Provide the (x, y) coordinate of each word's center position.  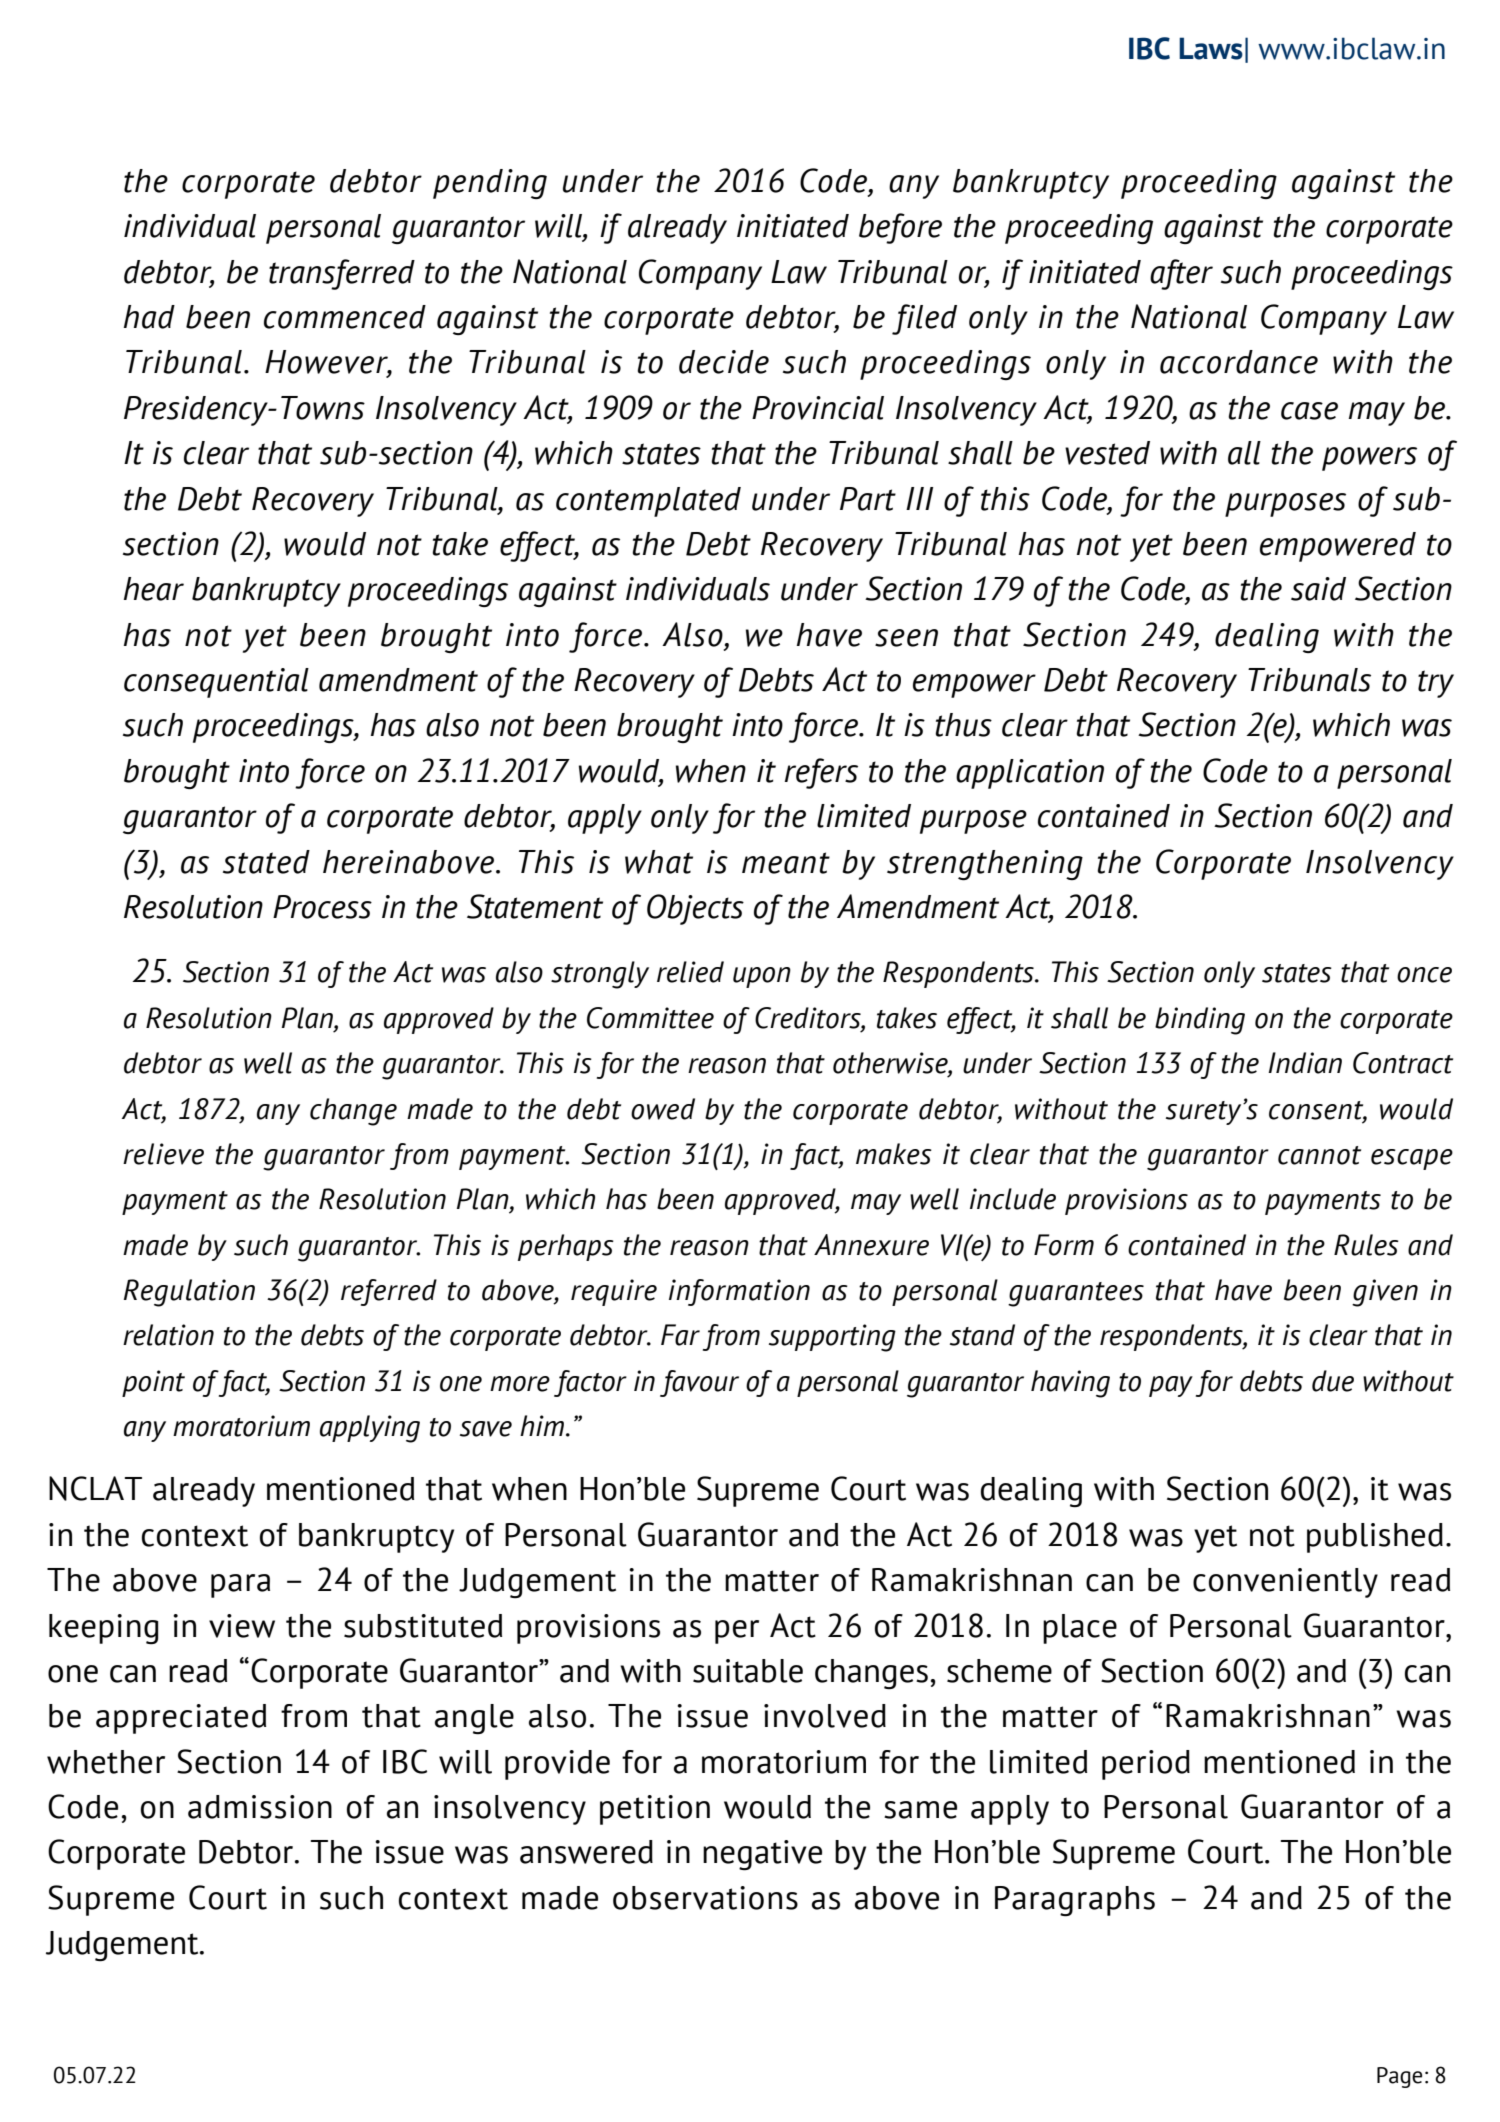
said (1318, 589)
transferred (342, 274)
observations (705, 1898)
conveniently (1285, 1583)
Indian (1305, 1063)
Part (868, 499)
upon (762, 977)
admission (260, 1807)
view (242, 1626)
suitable (748, 1671)
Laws (1211, 48)
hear (154, 589)
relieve (163, 1154)
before (900, 228)
